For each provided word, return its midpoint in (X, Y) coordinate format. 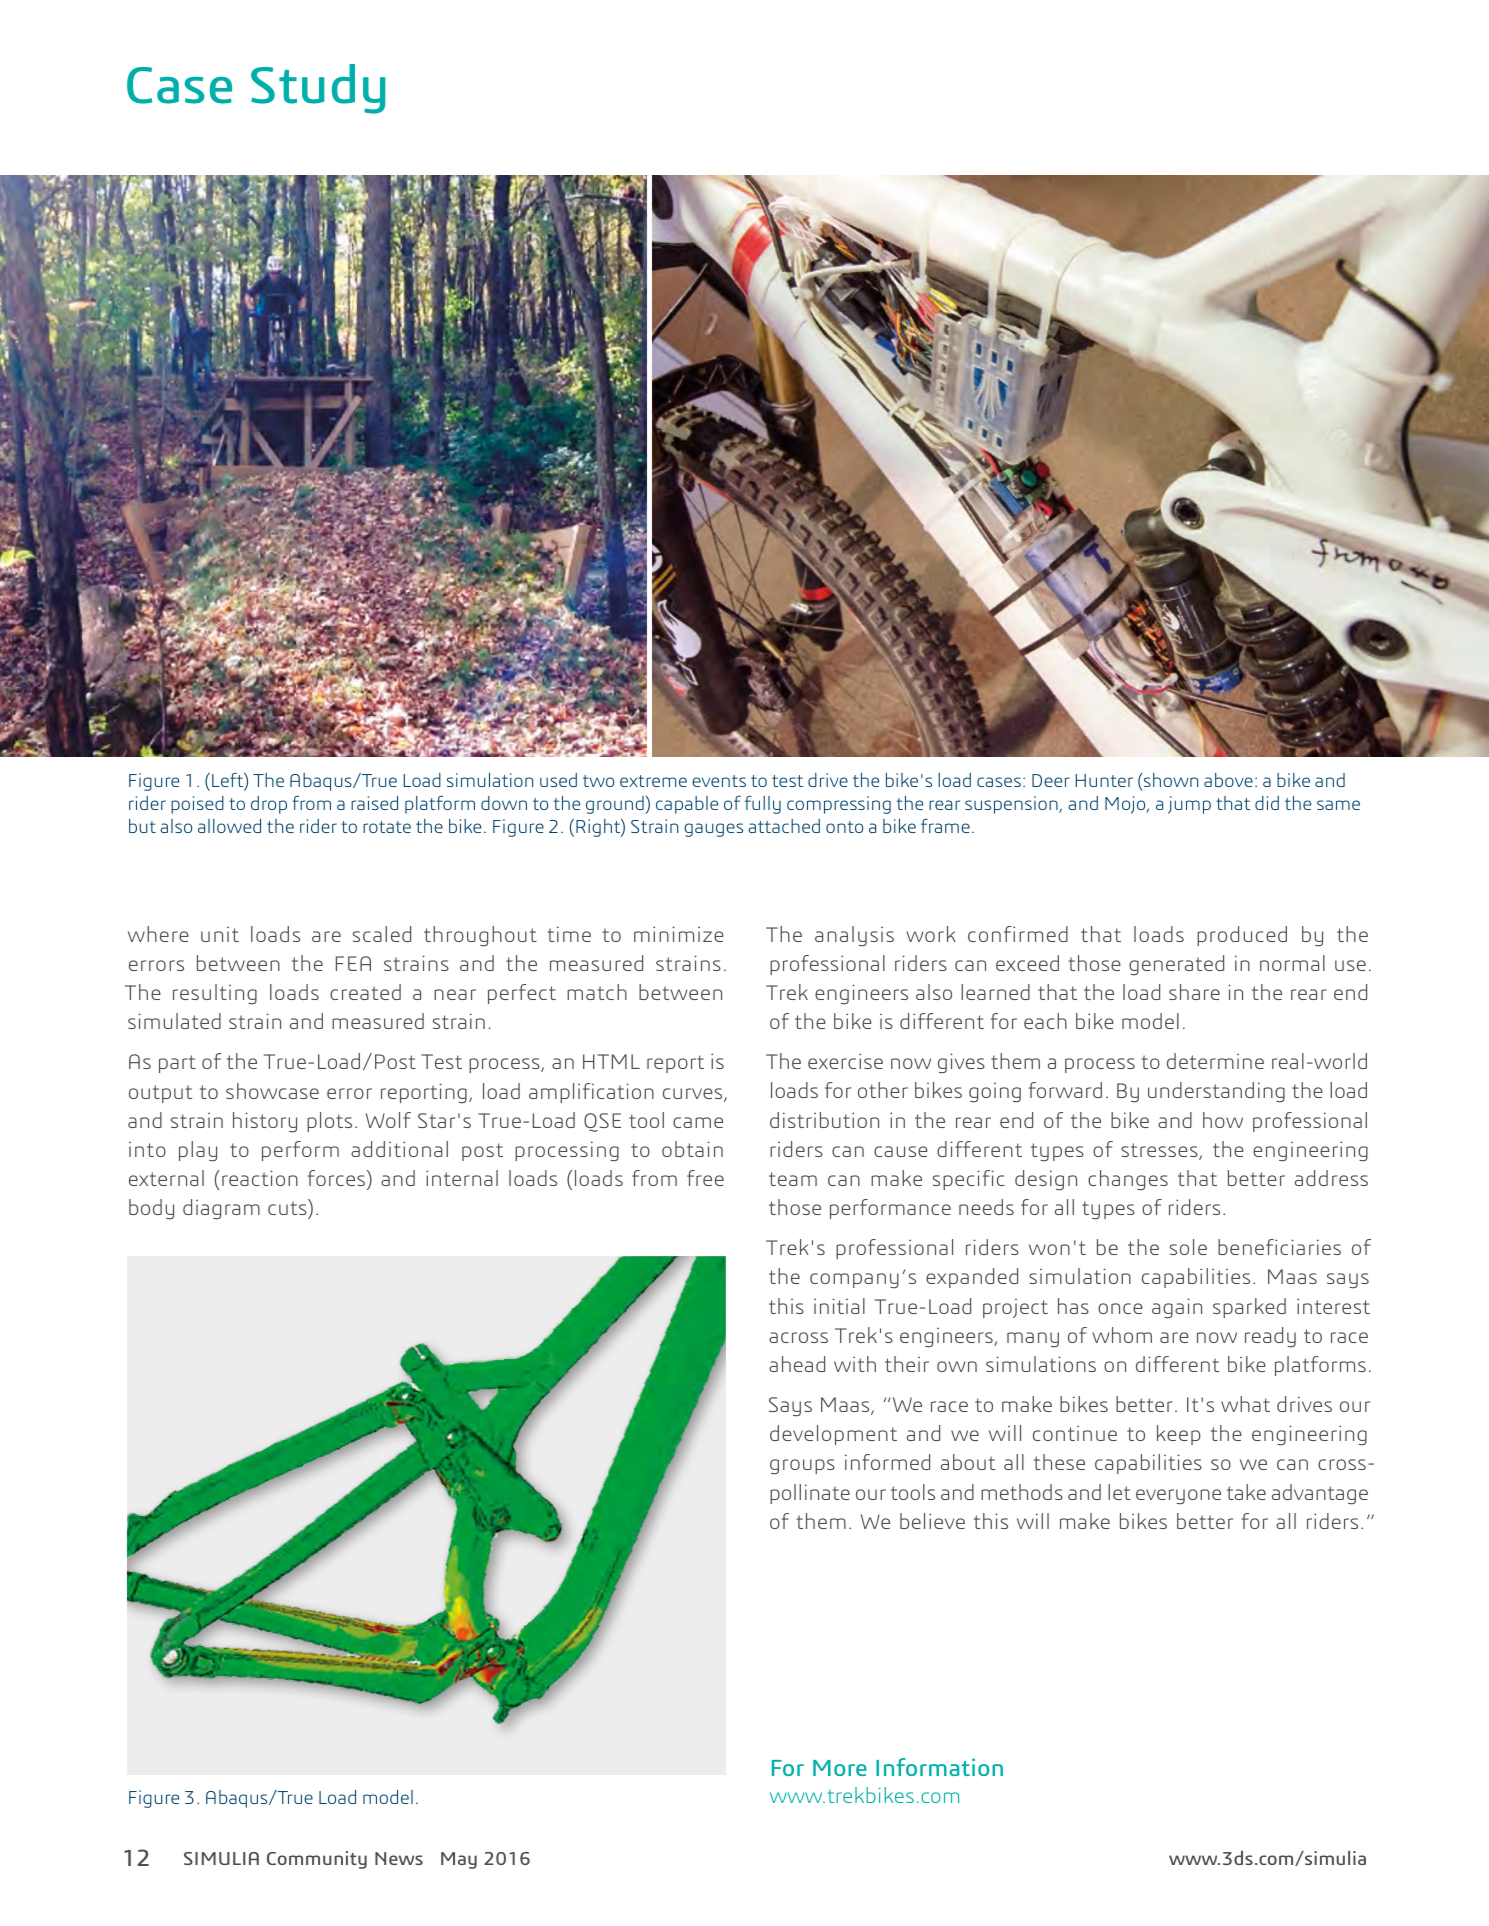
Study (318, 89)
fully (763, 805)
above (1228, 780)
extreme (653, 781)
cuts (287, 1208)
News (399, 1858)
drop (269, 805)
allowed (229, 826)
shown (1170, 780)
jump (1189, 805)
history (265, 1122)
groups (802, 1467)
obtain (692, 1149)
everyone (1178, 1497)
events (719, 781)
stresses (1160, 1151)
